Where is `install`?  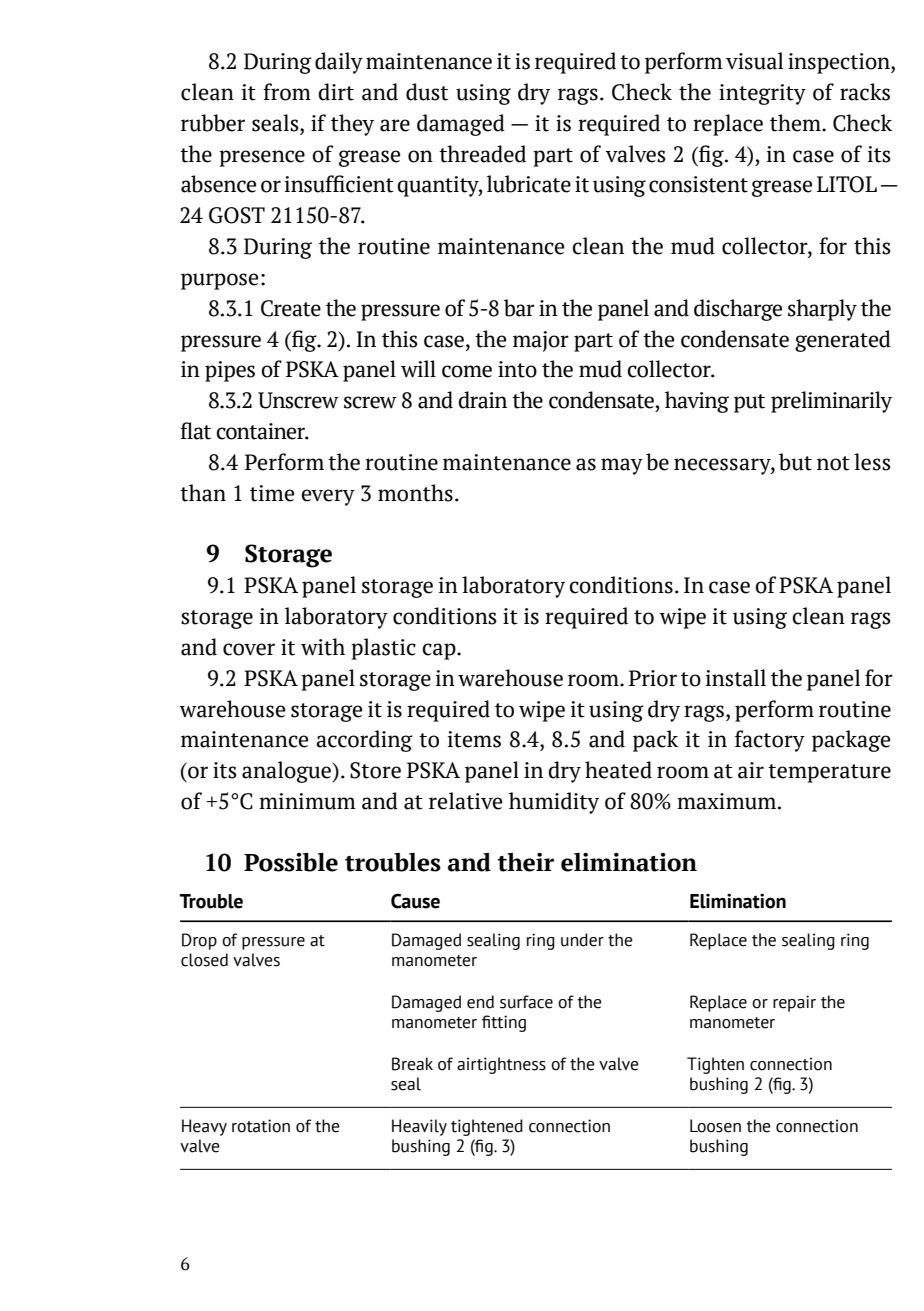 install is located at coordinates (736, 678).
